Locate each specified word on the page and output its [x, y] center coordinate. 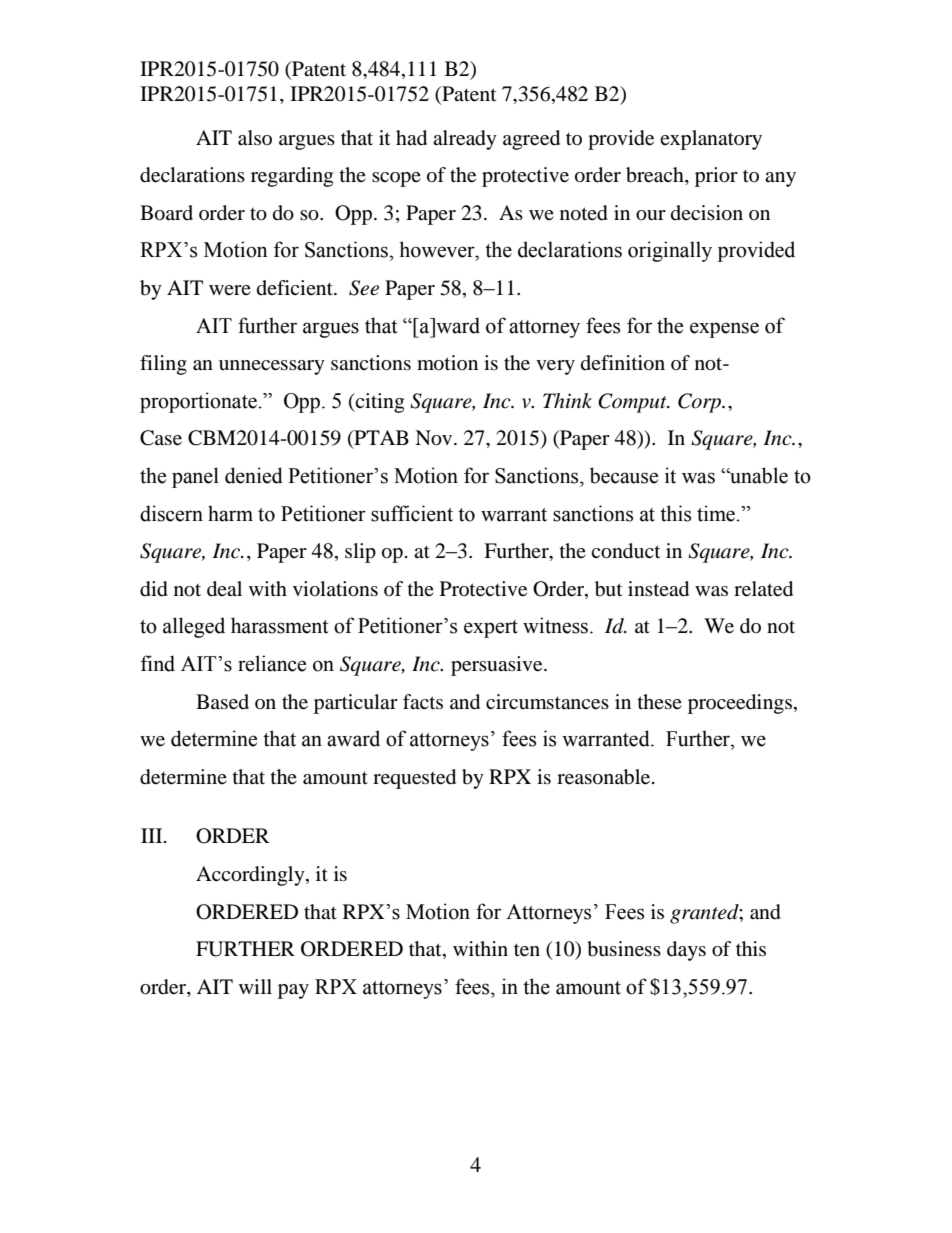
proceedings [740, 704]
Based [222, 702]
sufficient [412, 513]
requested [414, 779]
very [555, 367]
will [255, 986]
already [465, 140]
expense [724, 330]
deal [224, 589]
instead [658, 589]
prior [716, 177]
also [255, 138]
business [624, 949]
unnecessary [272, 367]
